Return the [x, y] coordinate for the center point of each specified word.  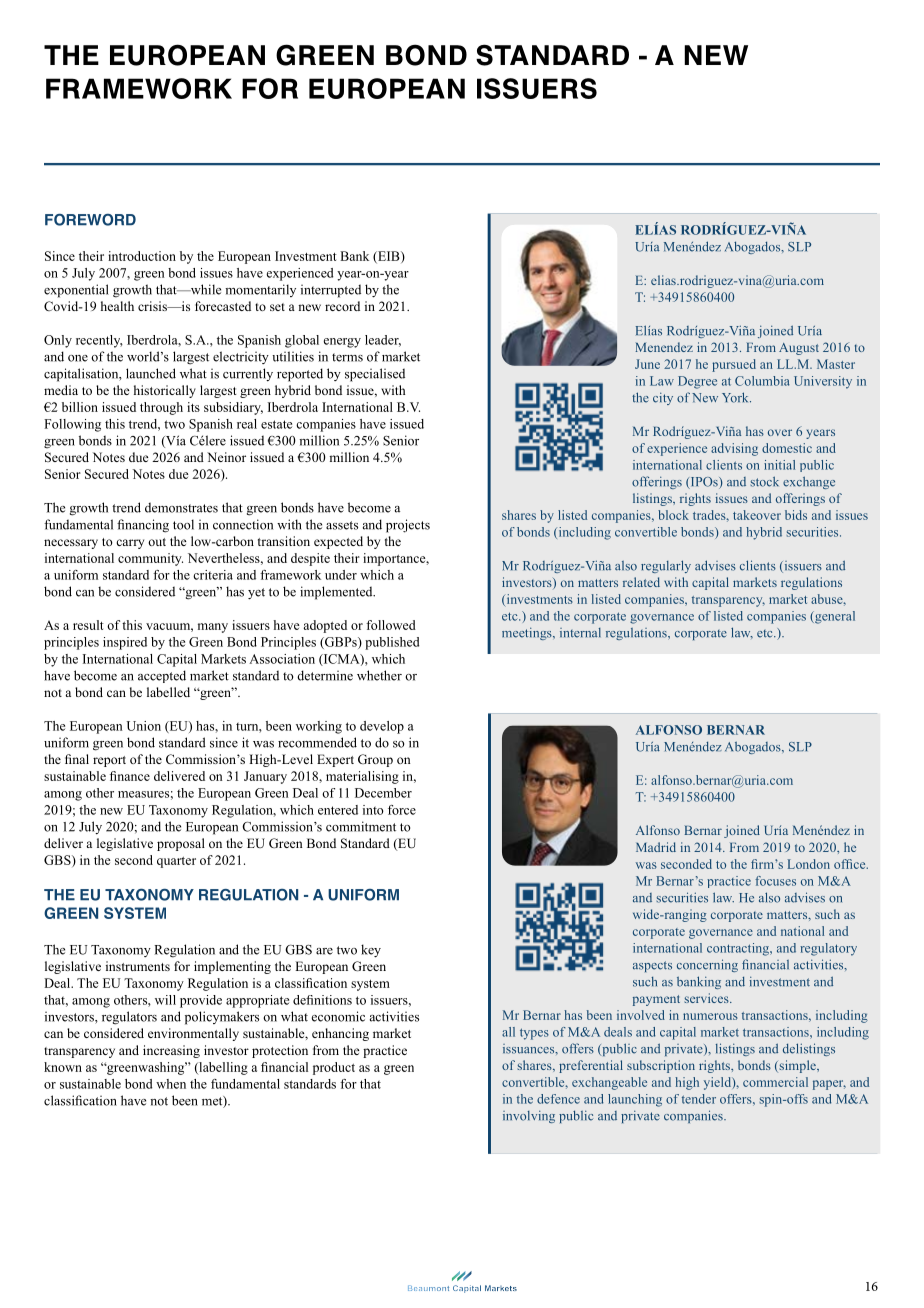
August [799, 349]
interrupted [331, 291]
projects [408, 526]
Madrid [656, 847]
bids [796, 515]
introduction [142, 256]
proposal [181, 844]
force [402, 810]
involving [529, 1117]
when [171, 1084]
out [157, 542]
